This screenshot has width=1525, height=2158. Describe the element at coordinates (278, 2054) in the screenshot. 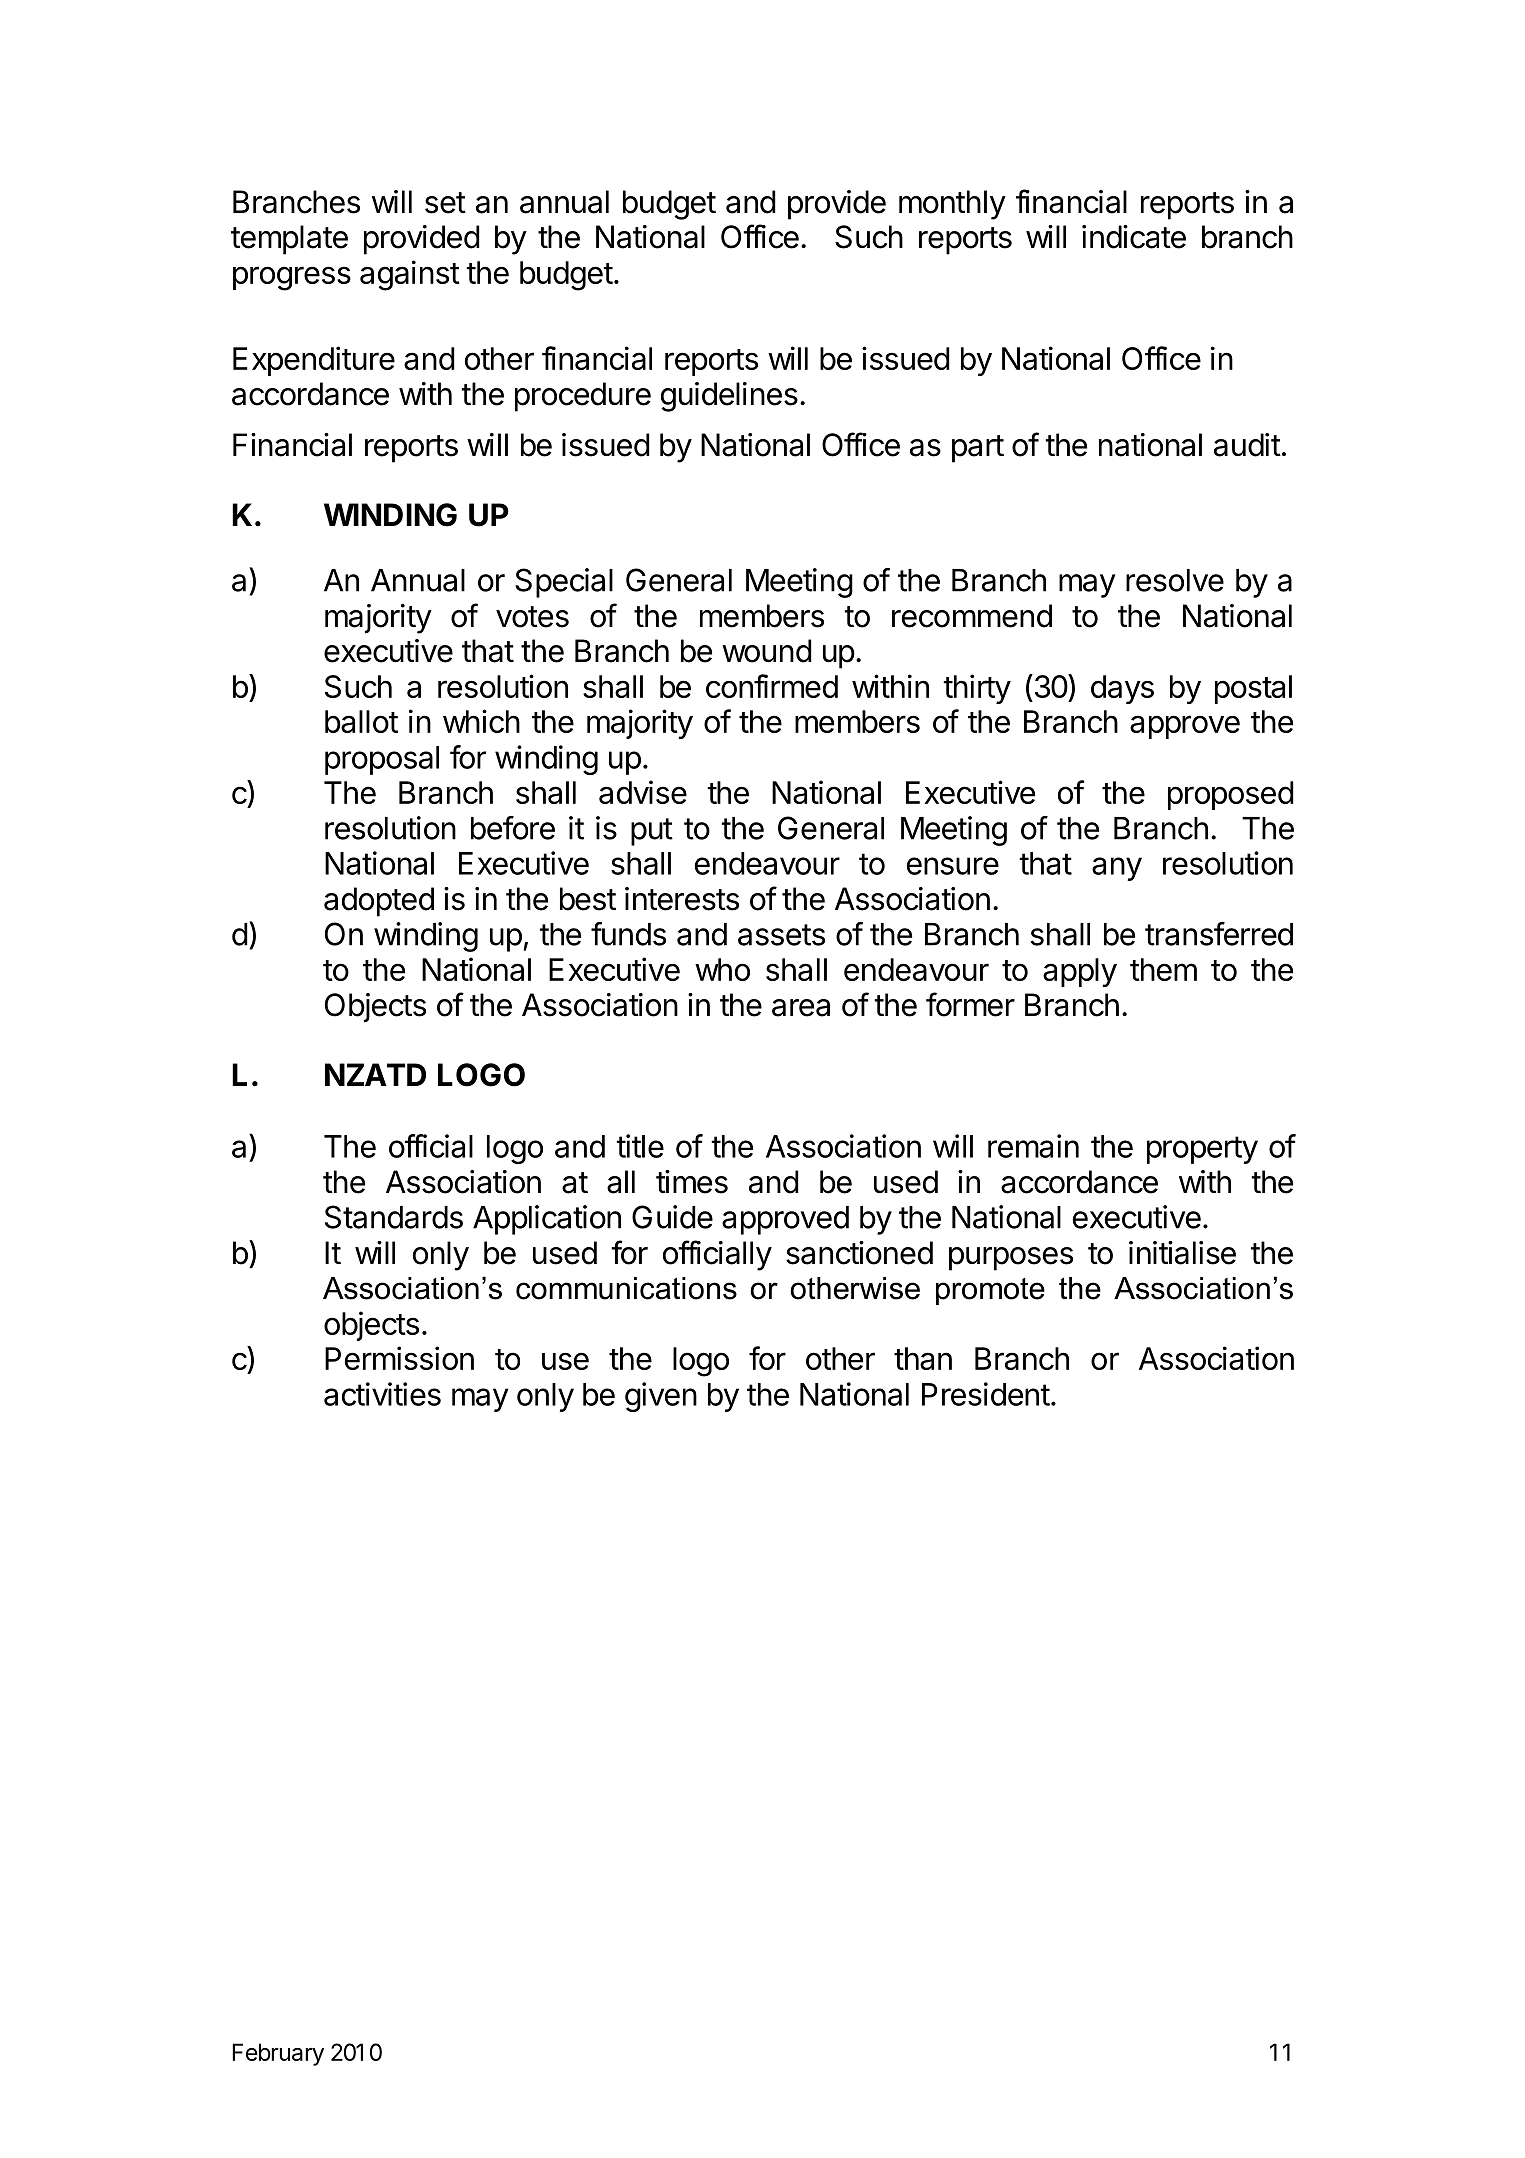

I see `February` at that location.
